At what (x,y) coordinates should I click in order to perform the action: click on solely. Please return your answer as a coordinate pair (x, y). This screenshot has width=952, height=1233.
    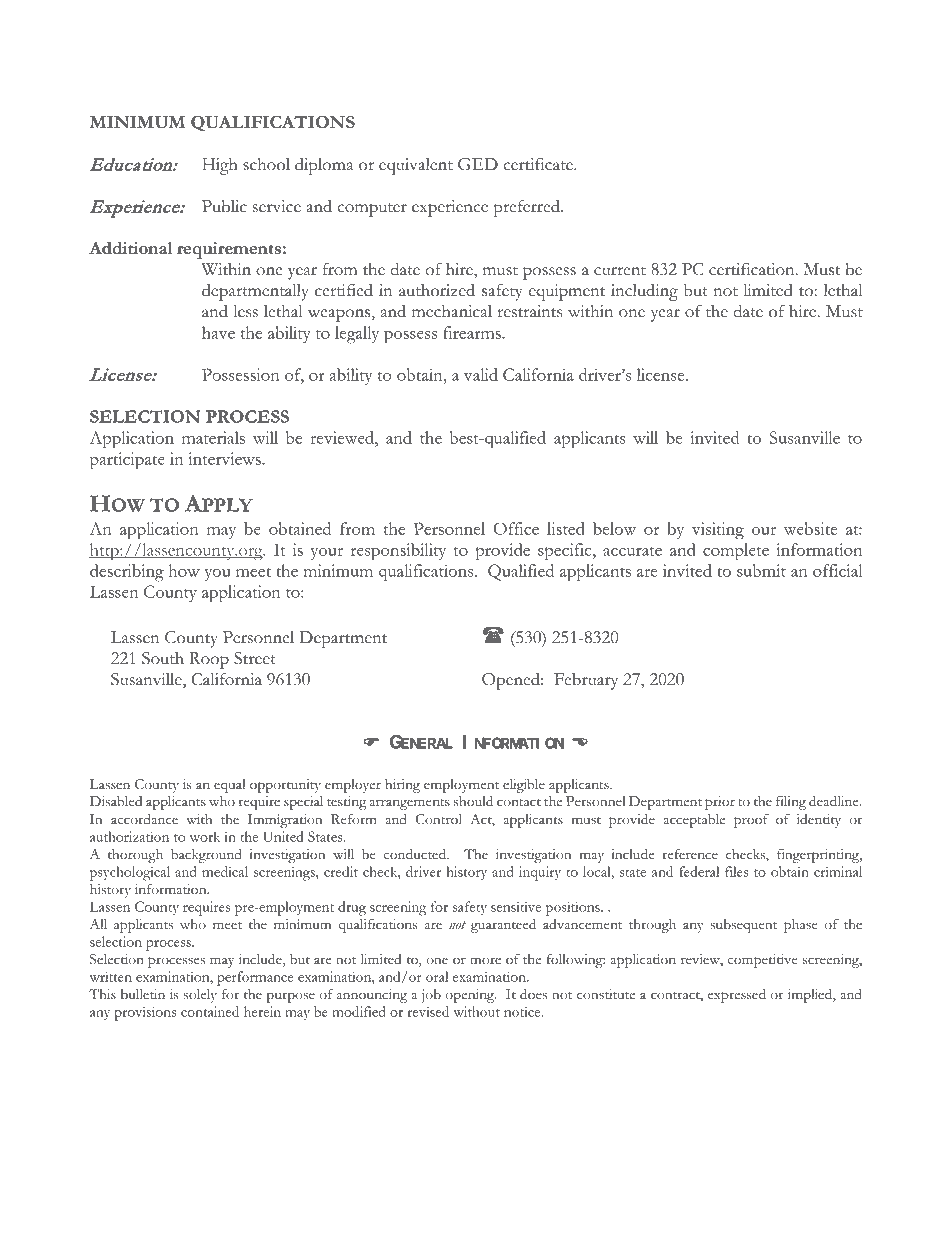
    Looking at the image, I should click on (200, 996).
